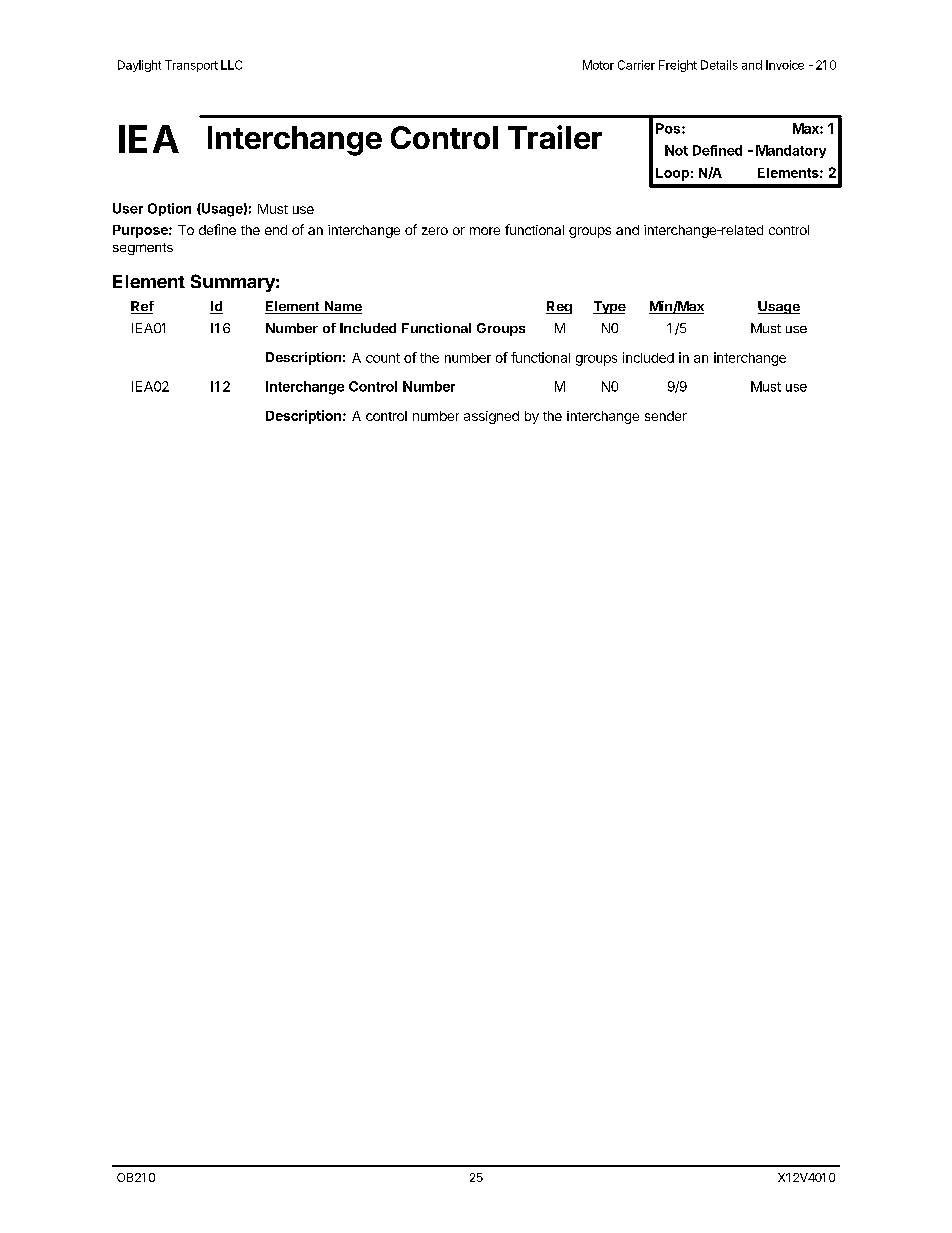 This image has width=952, height=1233. Describe the element at coordinates (672, 174) in the image. I see `Loop` at that location.
